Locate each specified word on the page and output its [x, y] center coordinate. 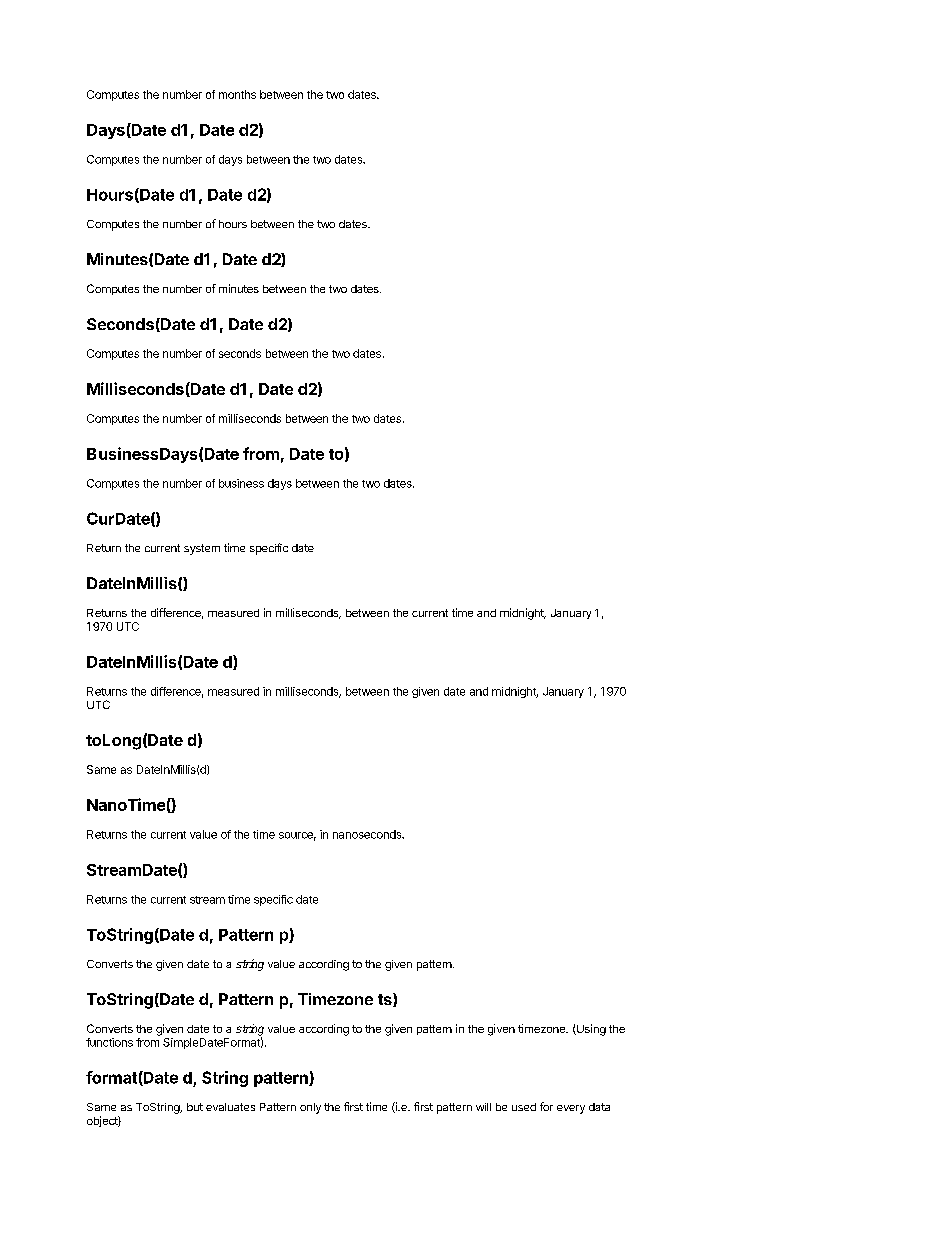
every [571, 1109]
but [195, 1107]
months [237, 94]
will [483, 1107]
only [310, 1108]
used [524, 1107]
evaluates [230, 1107]
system [202, 549]
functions [109, 1042]
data [599, 1107]
